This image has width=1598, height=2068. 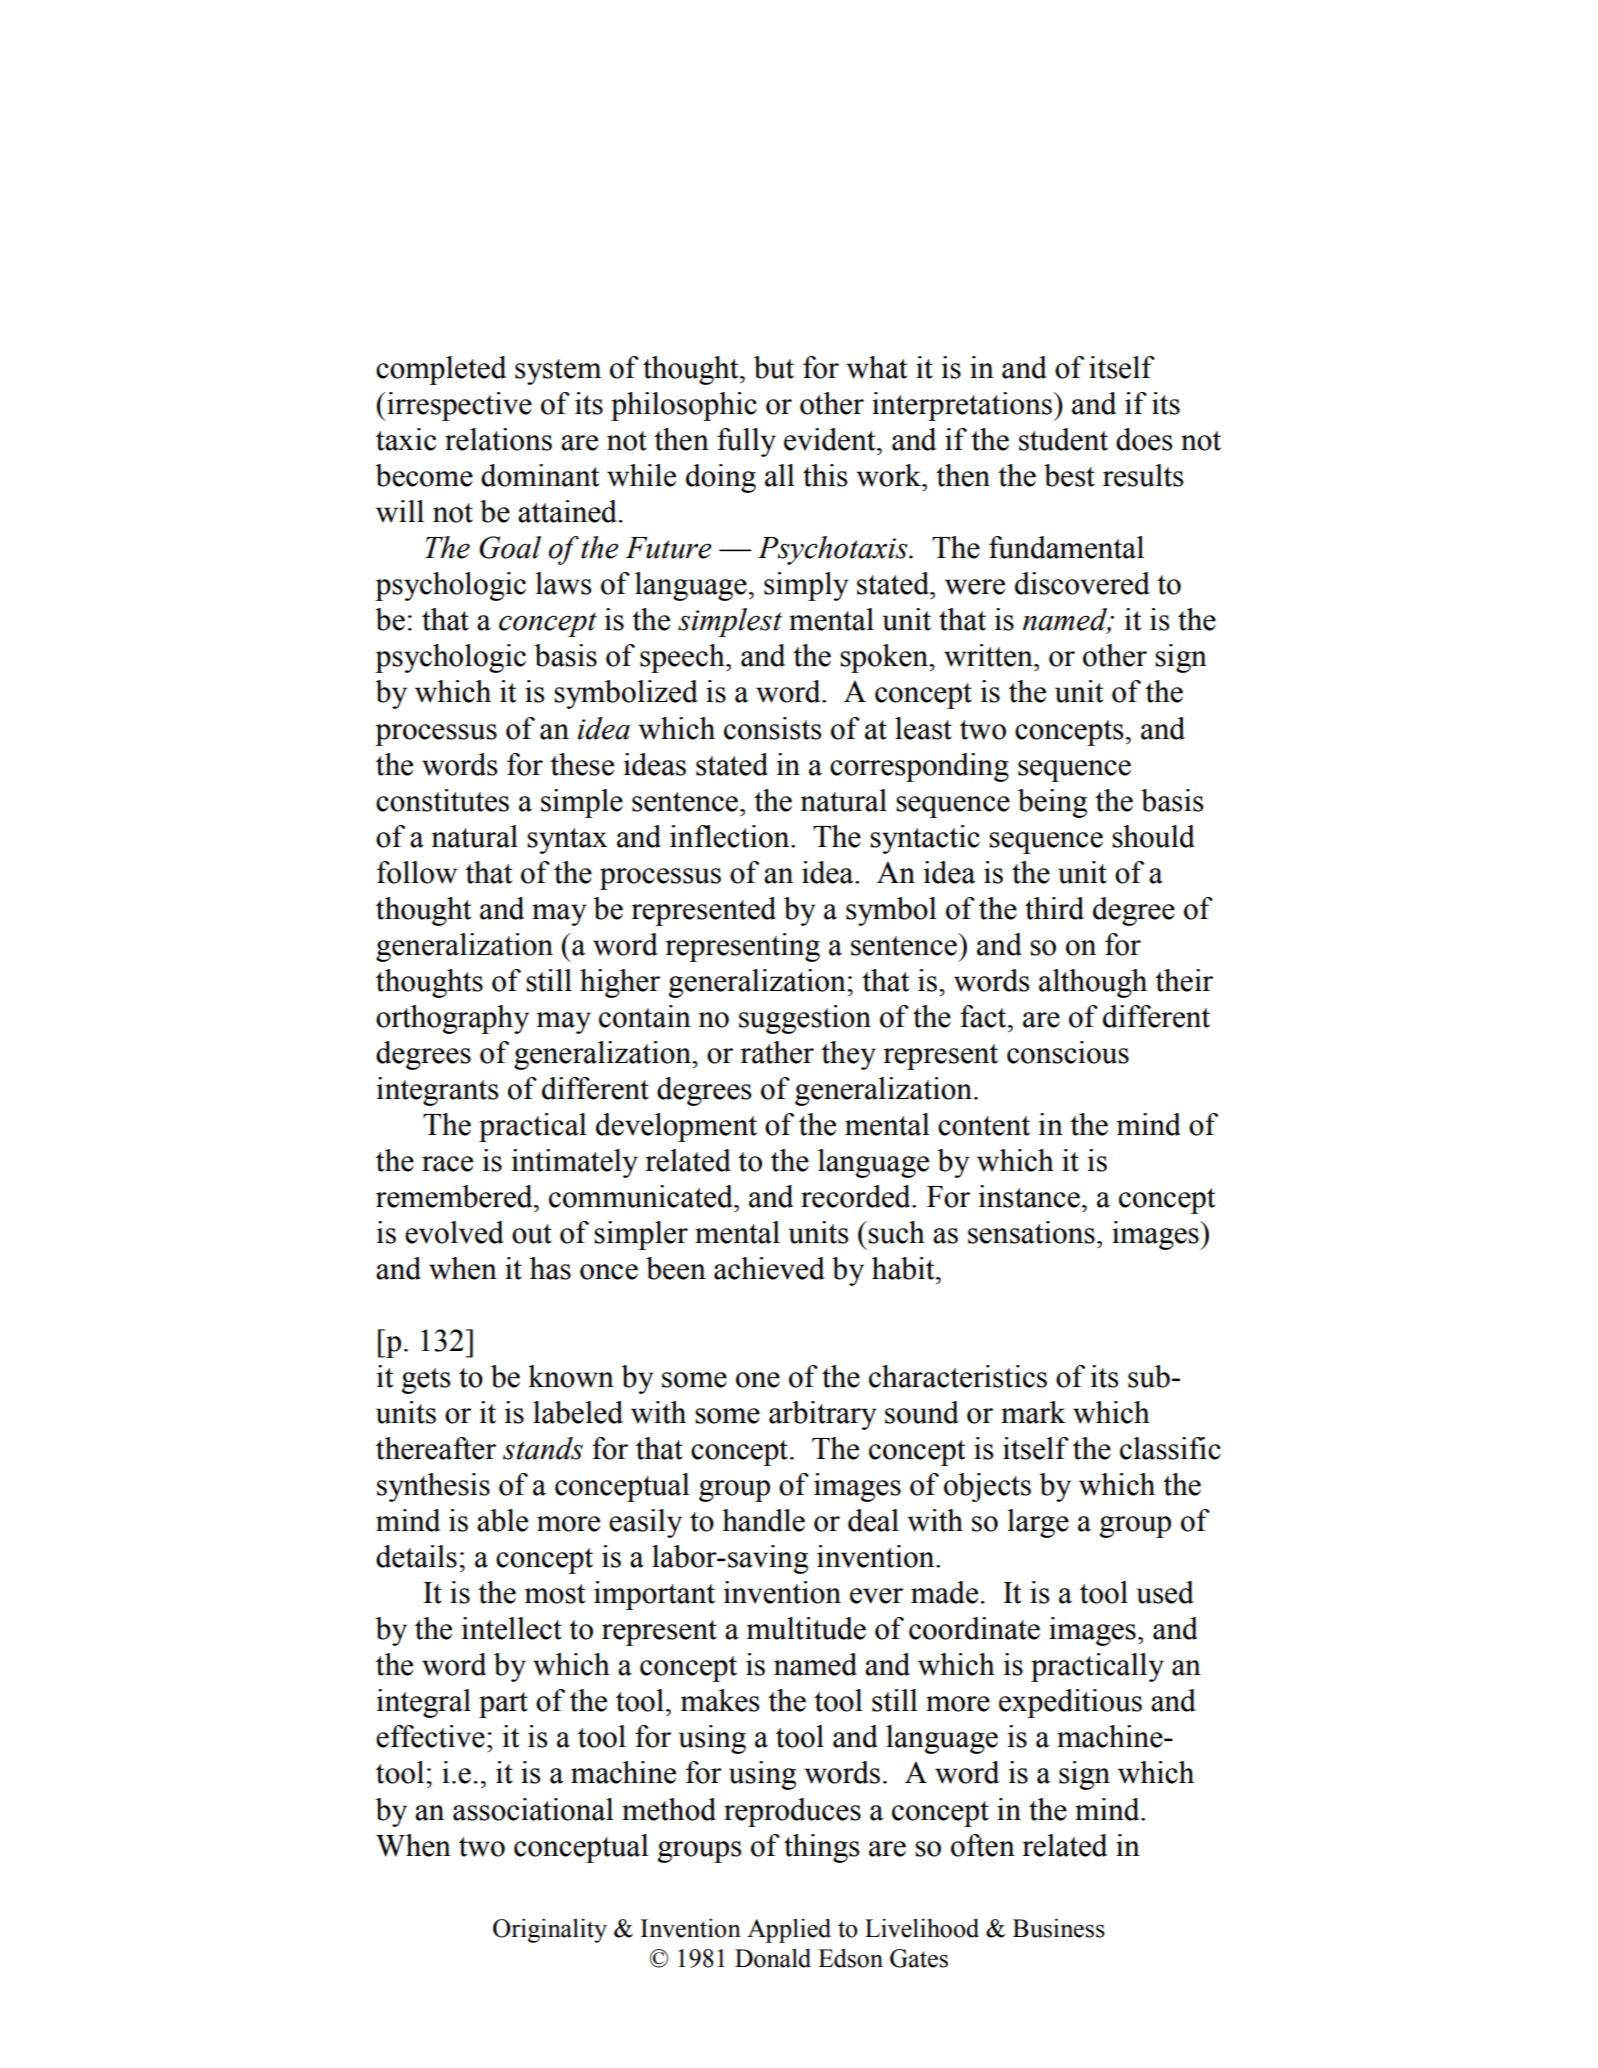 I want to click on being, so click(x=1052, y=803).
